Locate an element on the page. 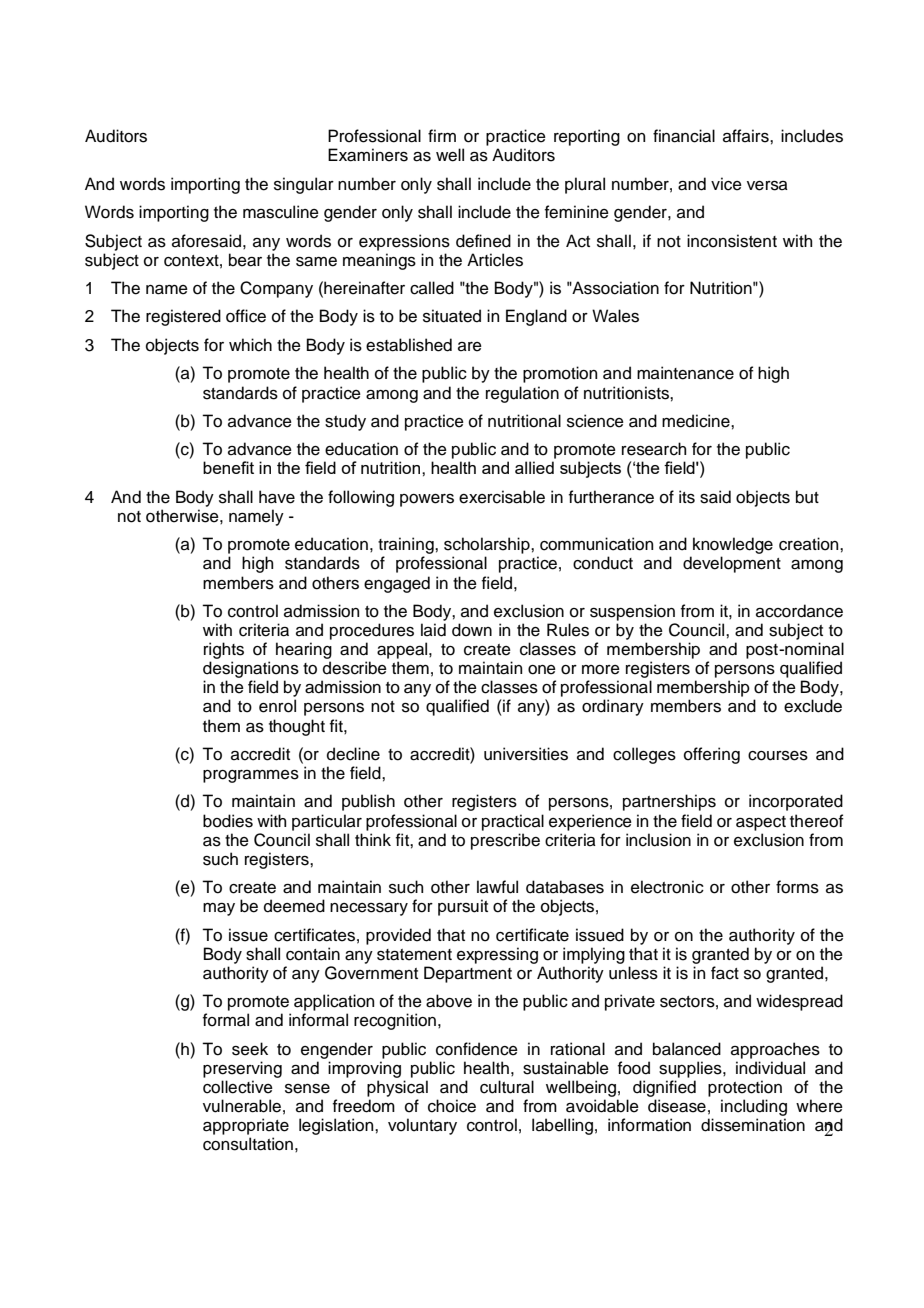  rights is located at coordinates (224, 650).
